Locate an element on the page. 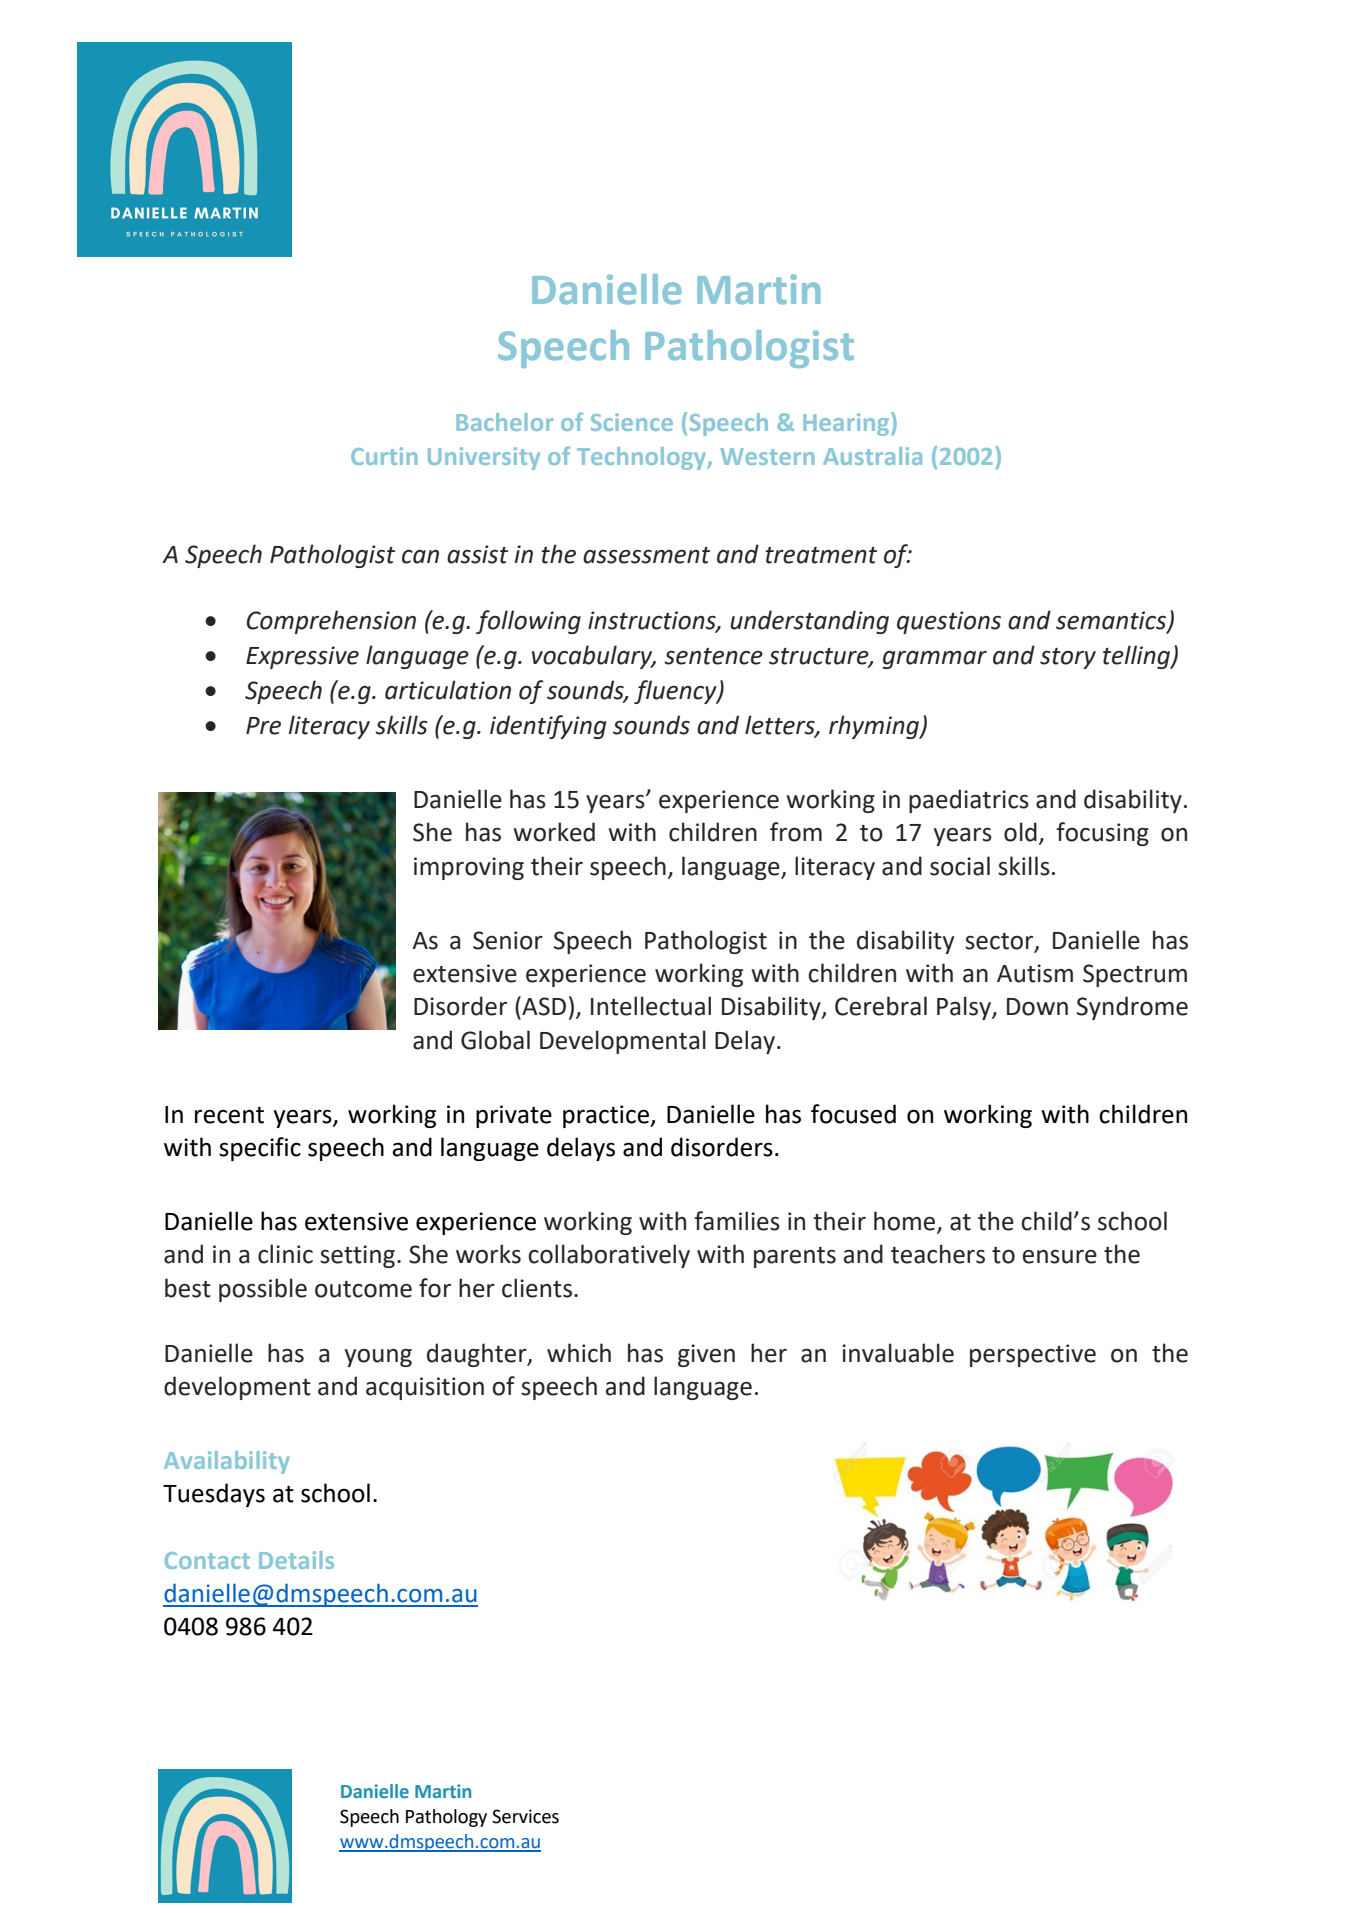 This image has height=1913, width=1352. perspective is located at coordinates (1033, 1355).
